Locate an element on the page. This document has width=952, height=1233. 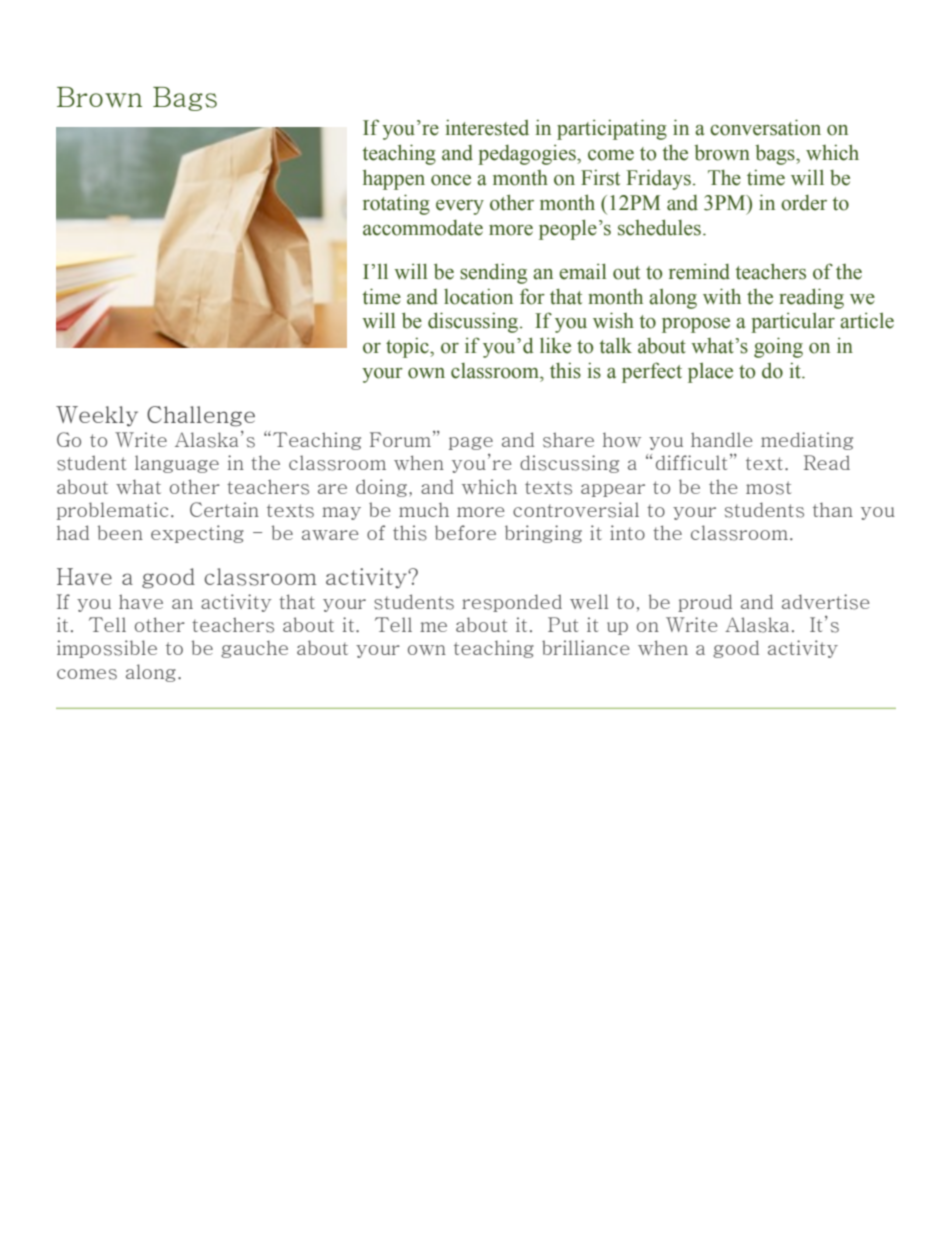
happen is located at coordinates (394, 179).
